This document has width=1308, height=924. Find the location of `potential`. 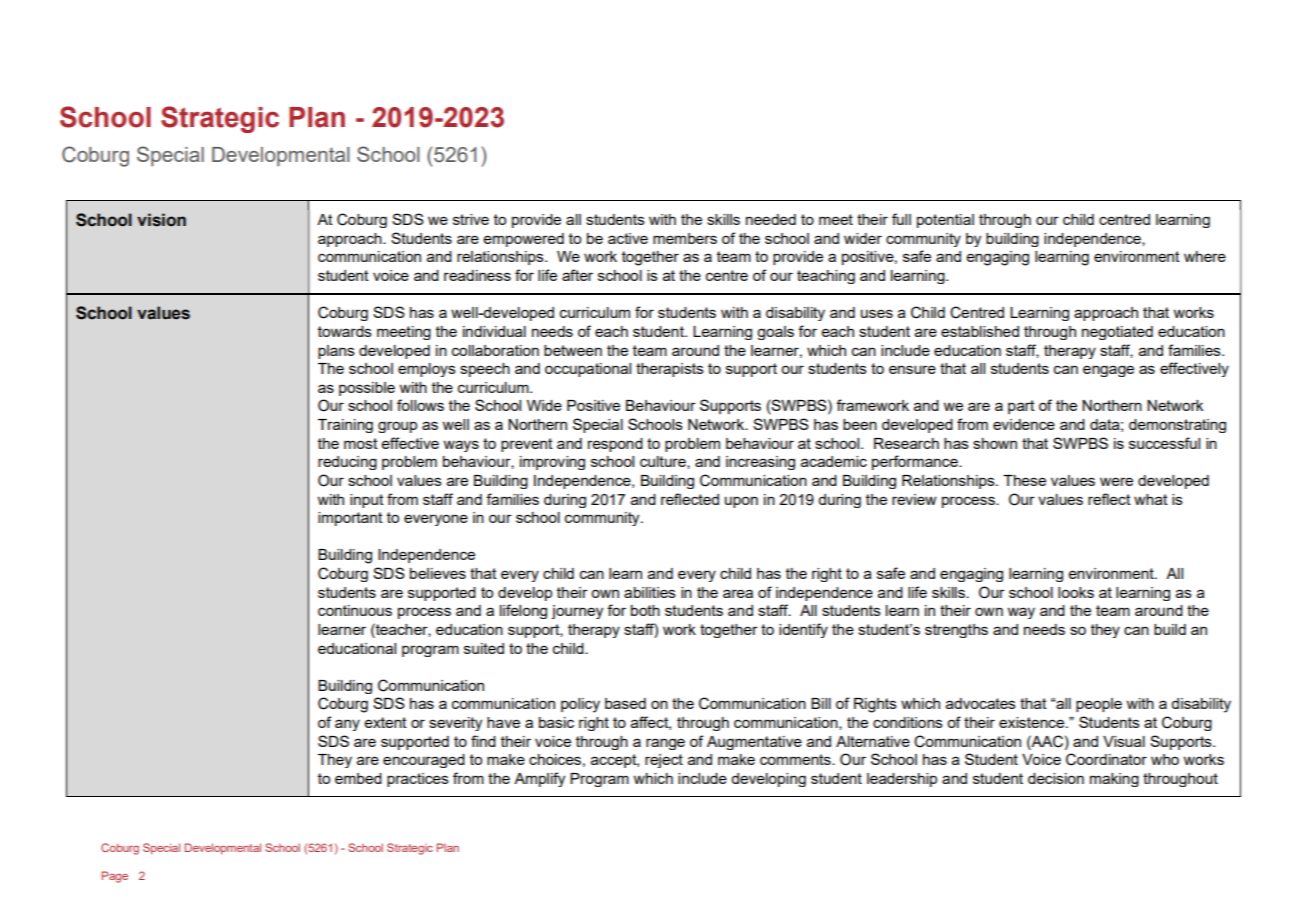

potential is located at coordinates (945, 221).
